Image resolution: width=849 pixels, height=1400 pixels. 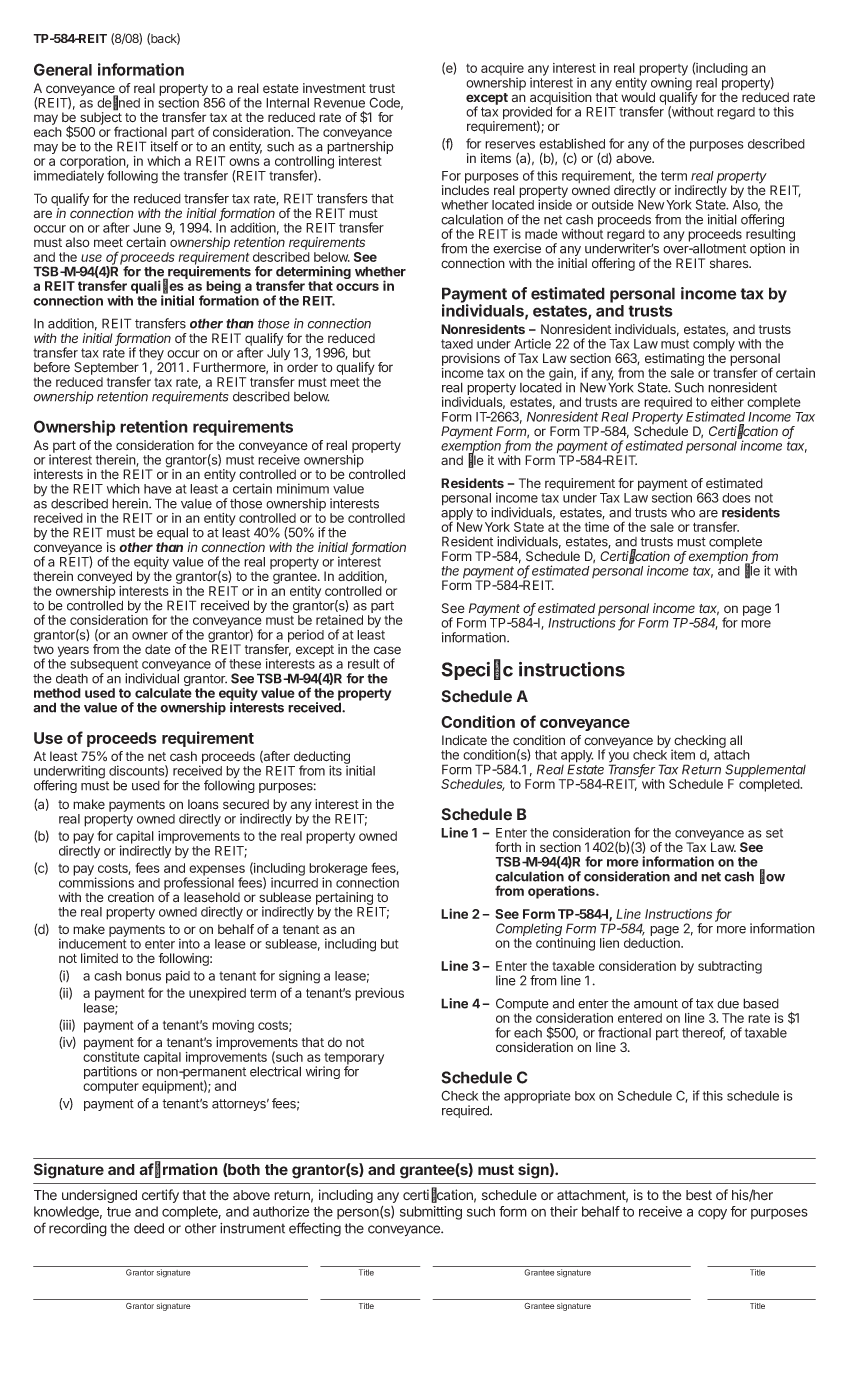 What do you see at coordinates (158, 649) in the screenshot?
I see `date` at bounding box center [158, 649].
